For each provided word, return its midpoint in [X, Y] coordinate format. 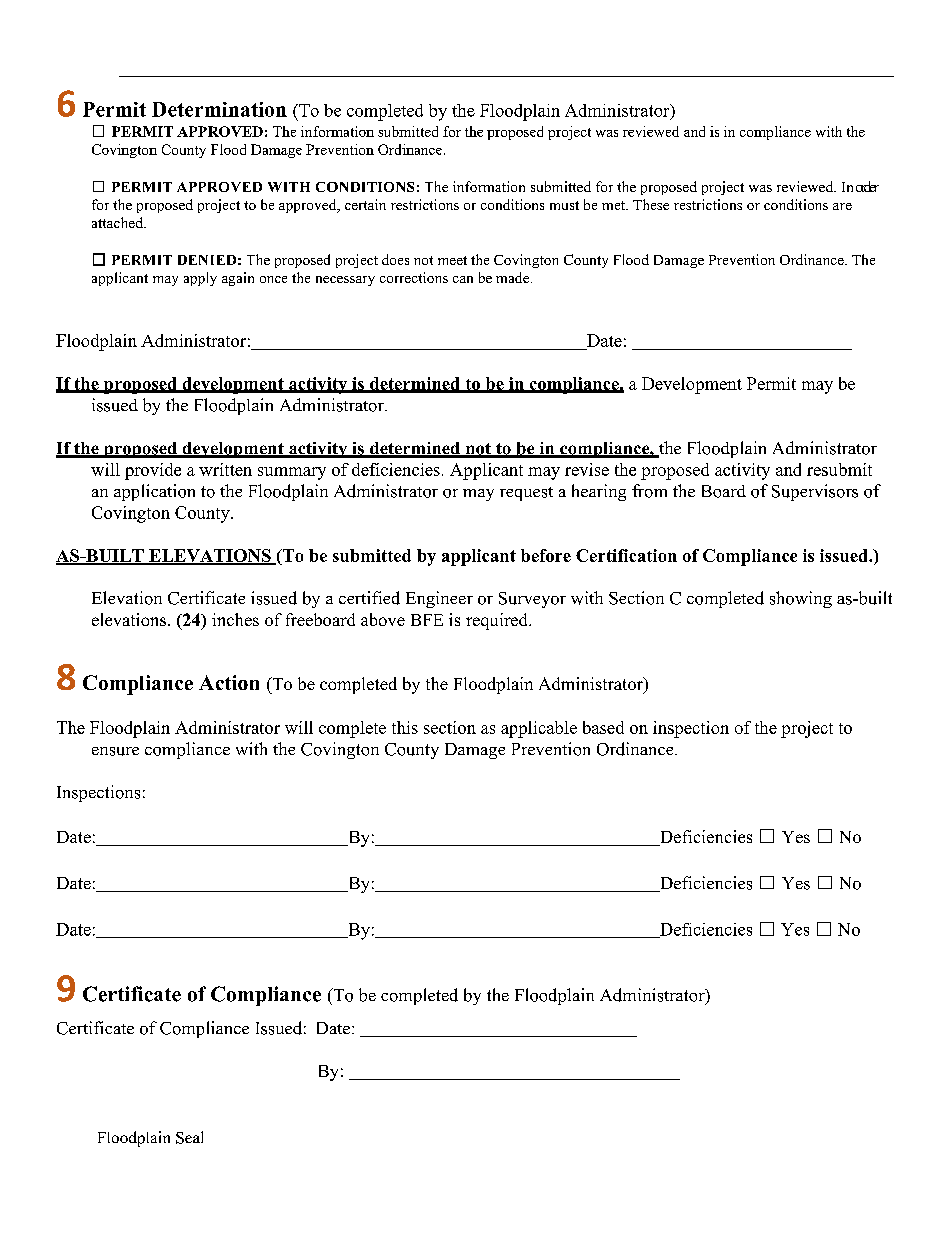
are [842, 206]
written [225, 469]
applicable [539, 729]
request [526, 494]
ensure [115, 751]
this [405, 727]
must [564, 205]
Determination [219, 109]
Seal [189, 1137]
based [603, 727]
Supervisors [815, 492]
